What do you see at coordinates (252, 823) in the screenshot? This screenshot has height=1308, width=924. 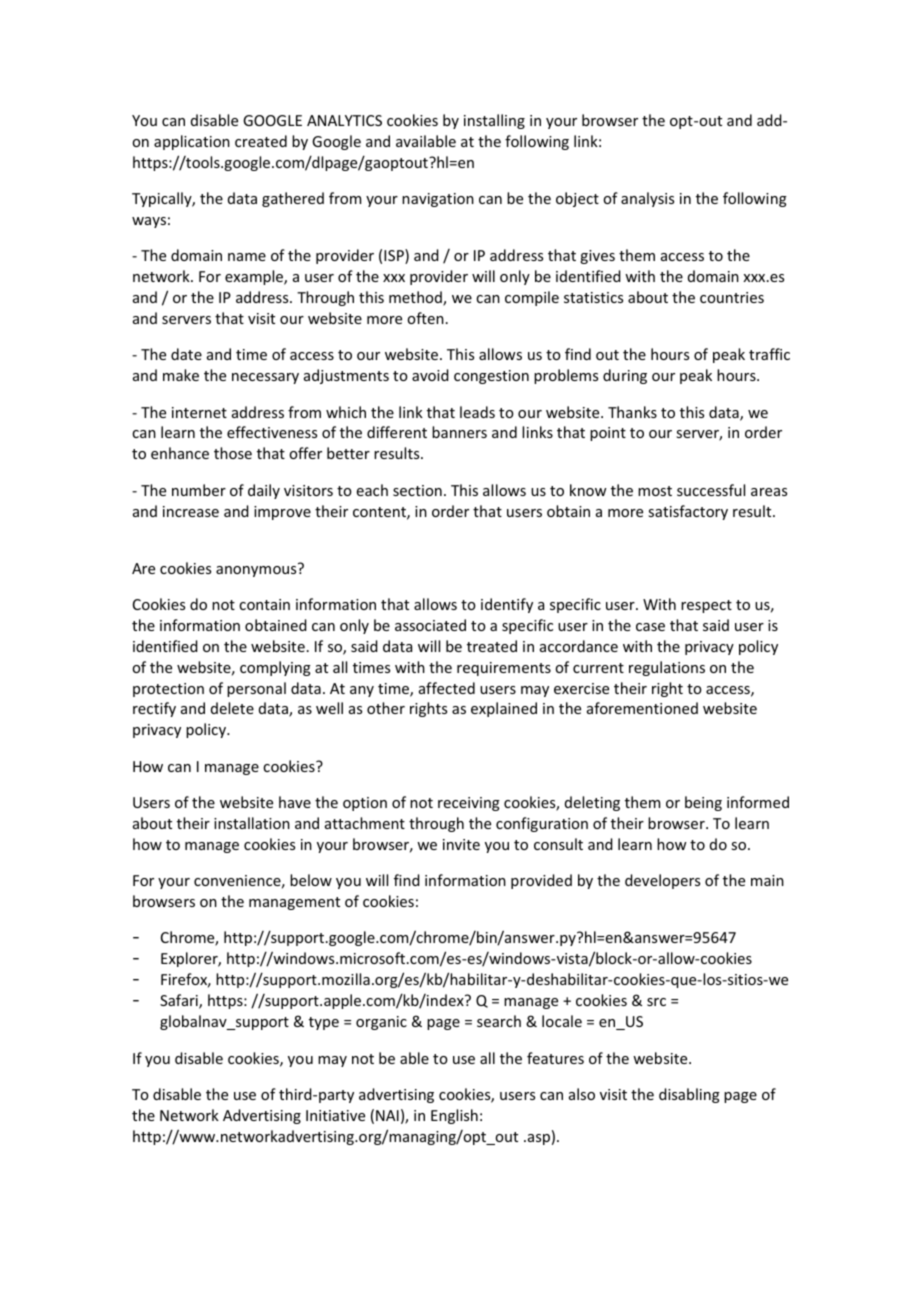 I see `installation` at bounding box center [252, 823].
